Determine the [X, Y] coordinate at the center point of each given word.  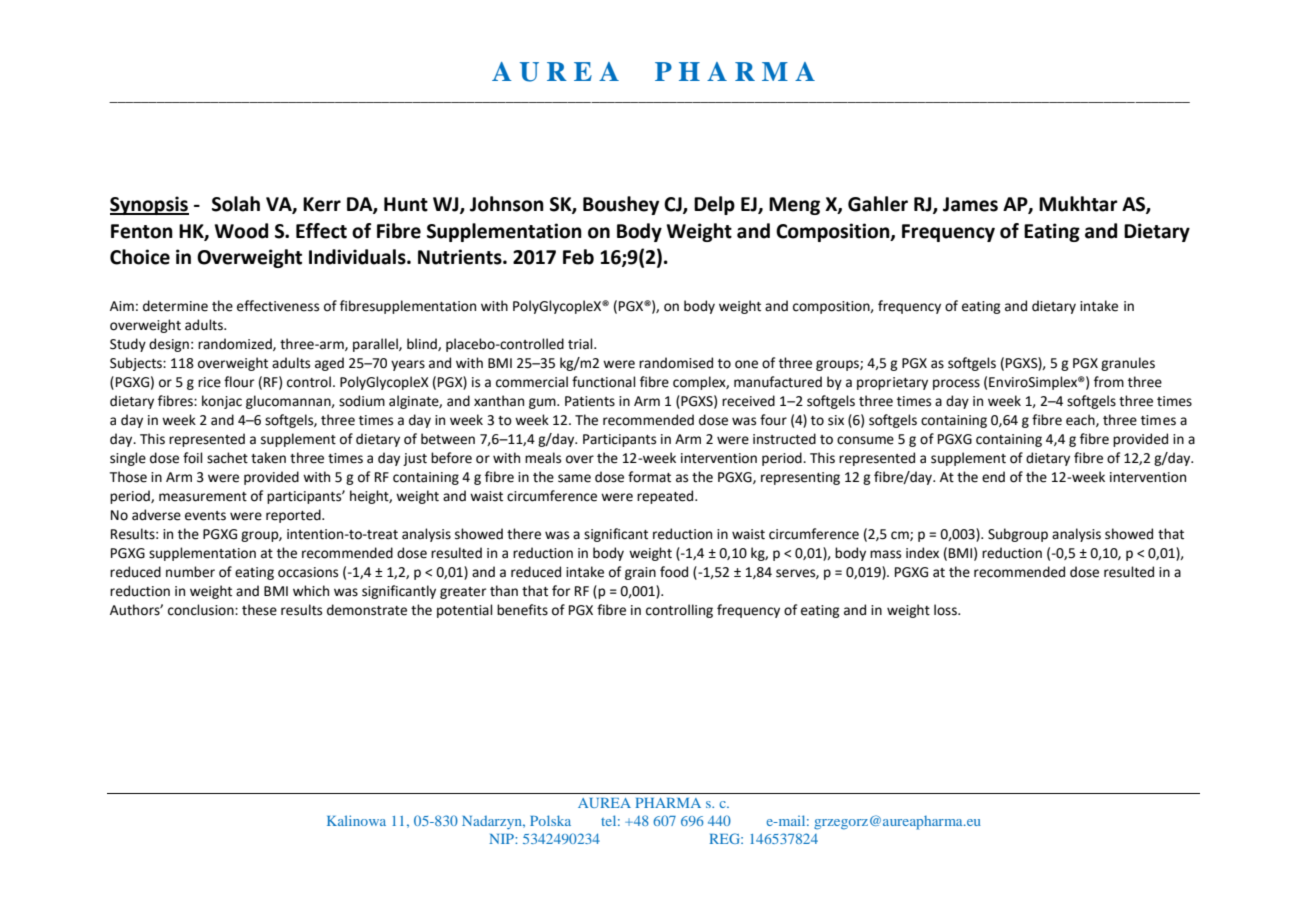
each [1081, 420]
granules [1128, 364]
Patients [590, 401]
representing [800, 478]
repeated [666, 497]
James [970, 204]
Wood [241, 231]
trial [581, 344]
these [259, 610]
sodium [362, 401]
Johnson [507, 204]
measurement [203, 497]
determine [175, 306]
